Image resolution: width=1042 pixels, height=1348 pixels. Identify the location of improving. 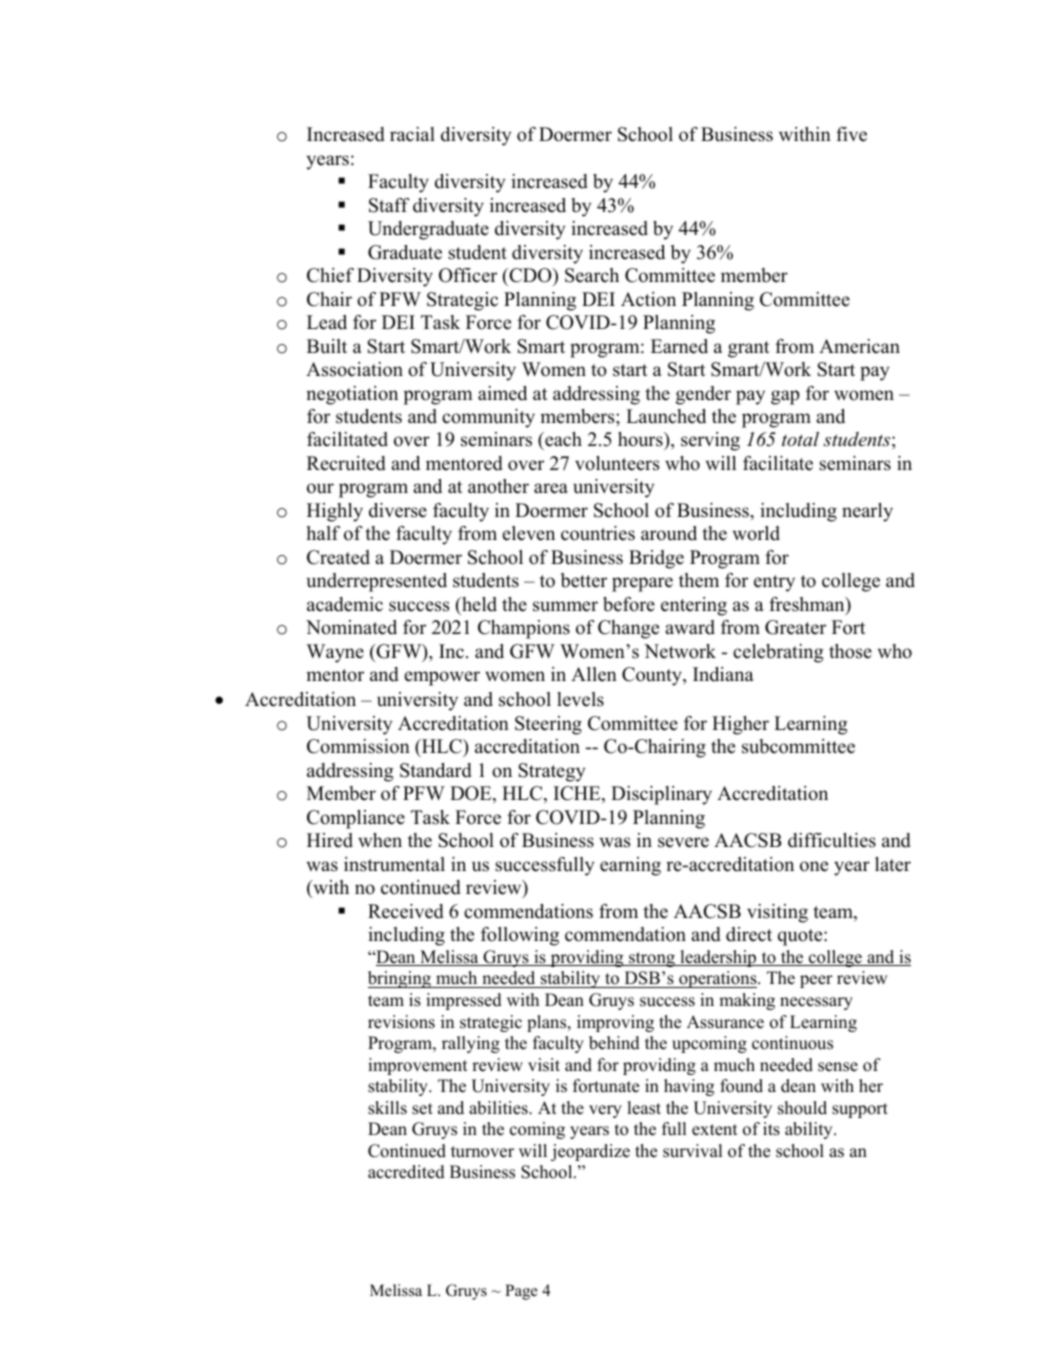
(615, 1023).
